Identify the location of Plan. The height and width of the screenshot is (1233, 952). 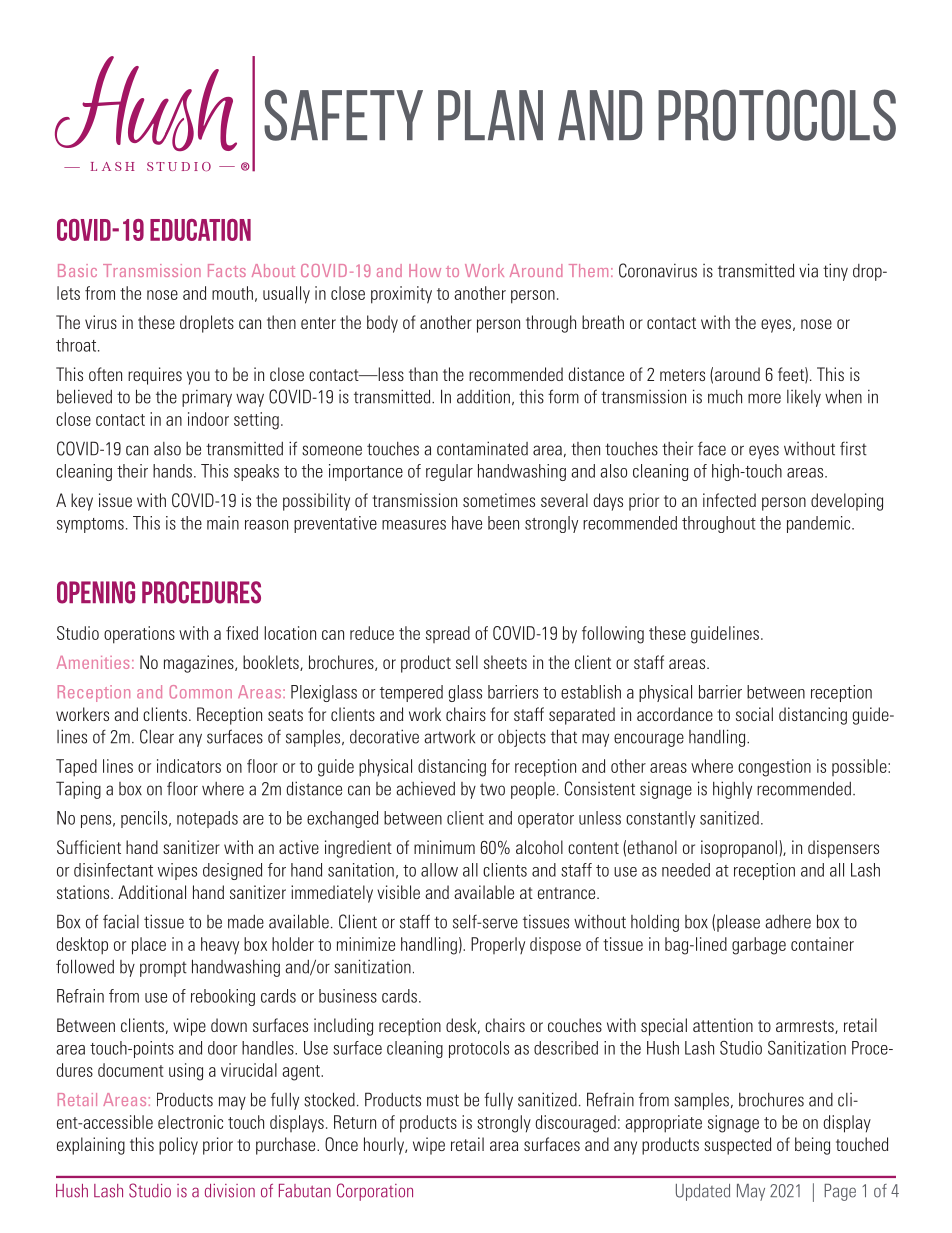
(490, 115).
